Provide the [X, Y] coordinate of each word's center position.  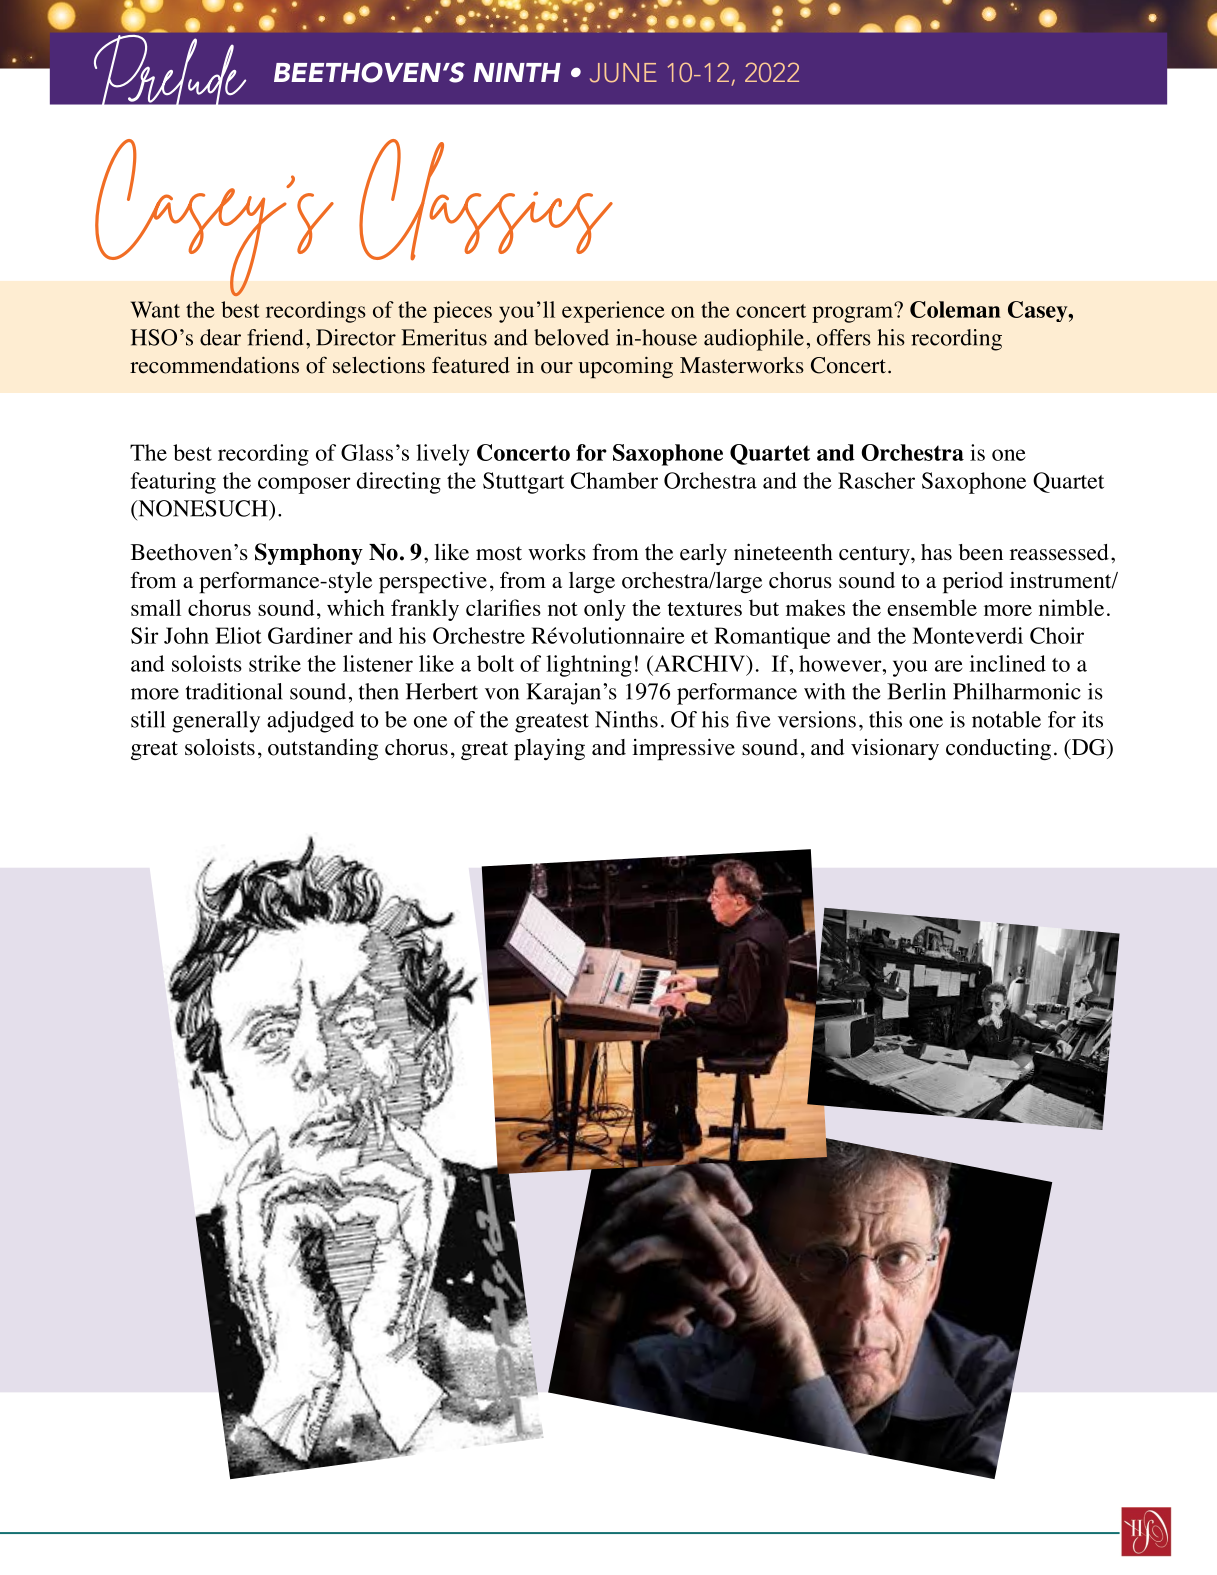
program [854, 313]
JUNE [623, 73]
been [981, 552]
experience [613, 312]
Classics [486, 200]
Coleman [955, 309]
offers [844, 337]
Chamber [614, 480]
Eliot [238, 635]
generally [216, 722]
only [605, 610]
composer [304, 485]
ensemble [932, 607]
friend [275, 337]
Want [155, 309]
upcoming [626, 367]
